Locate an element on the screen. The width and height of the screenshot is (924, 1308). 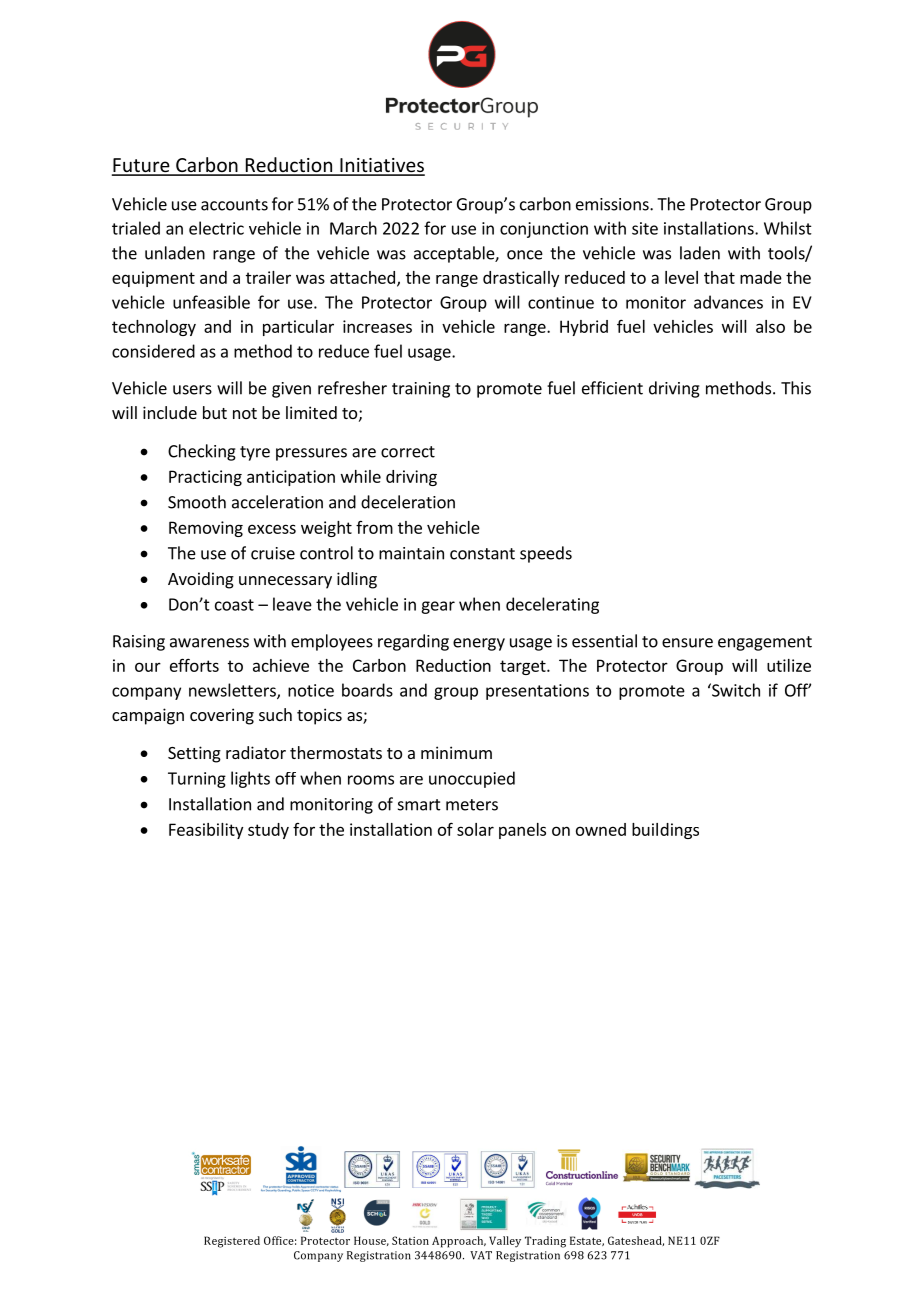
buildings is located at coordinates (665, 831).
